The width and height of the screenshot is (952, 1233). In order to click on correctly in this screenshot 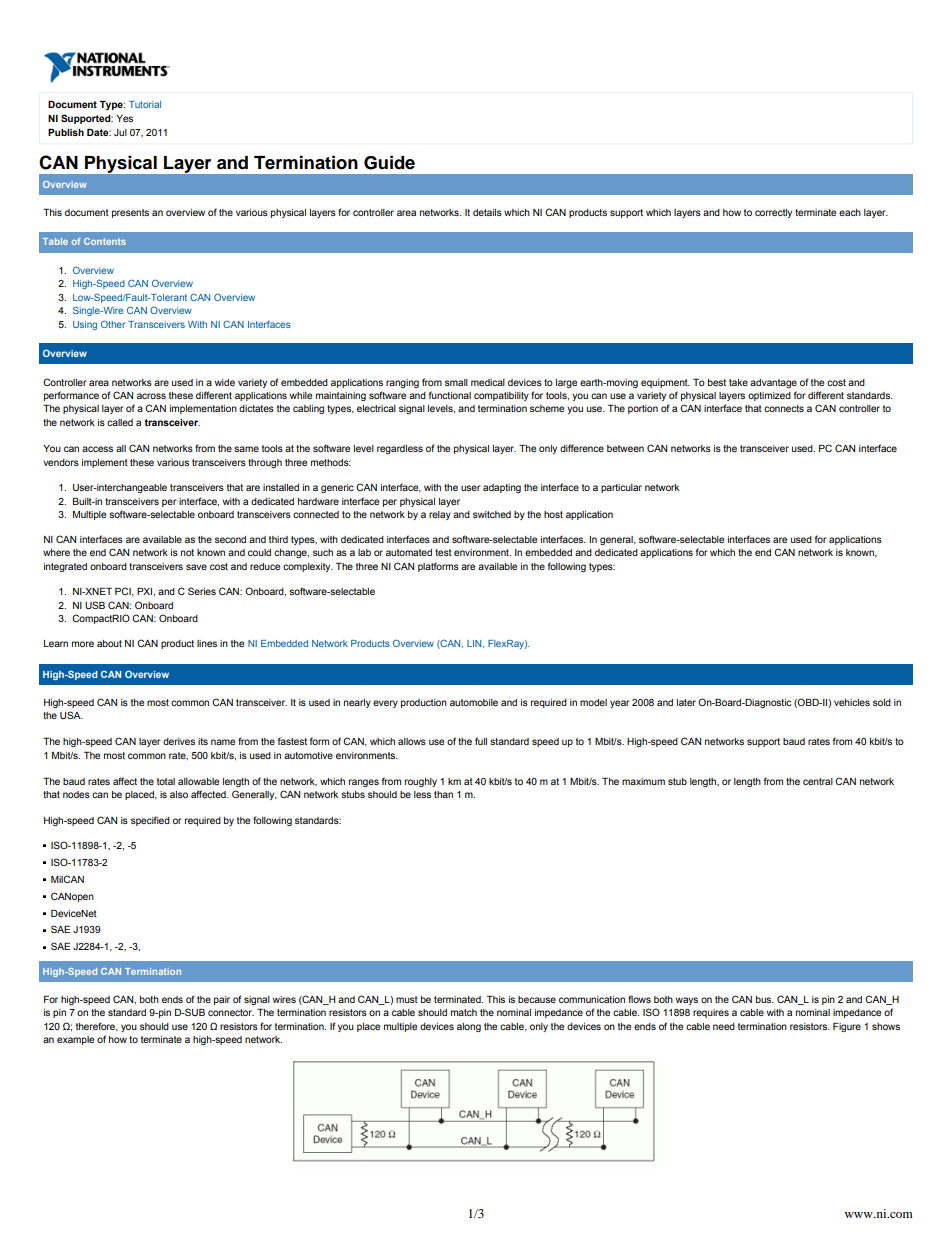, I will do `click(773, 213)`.
